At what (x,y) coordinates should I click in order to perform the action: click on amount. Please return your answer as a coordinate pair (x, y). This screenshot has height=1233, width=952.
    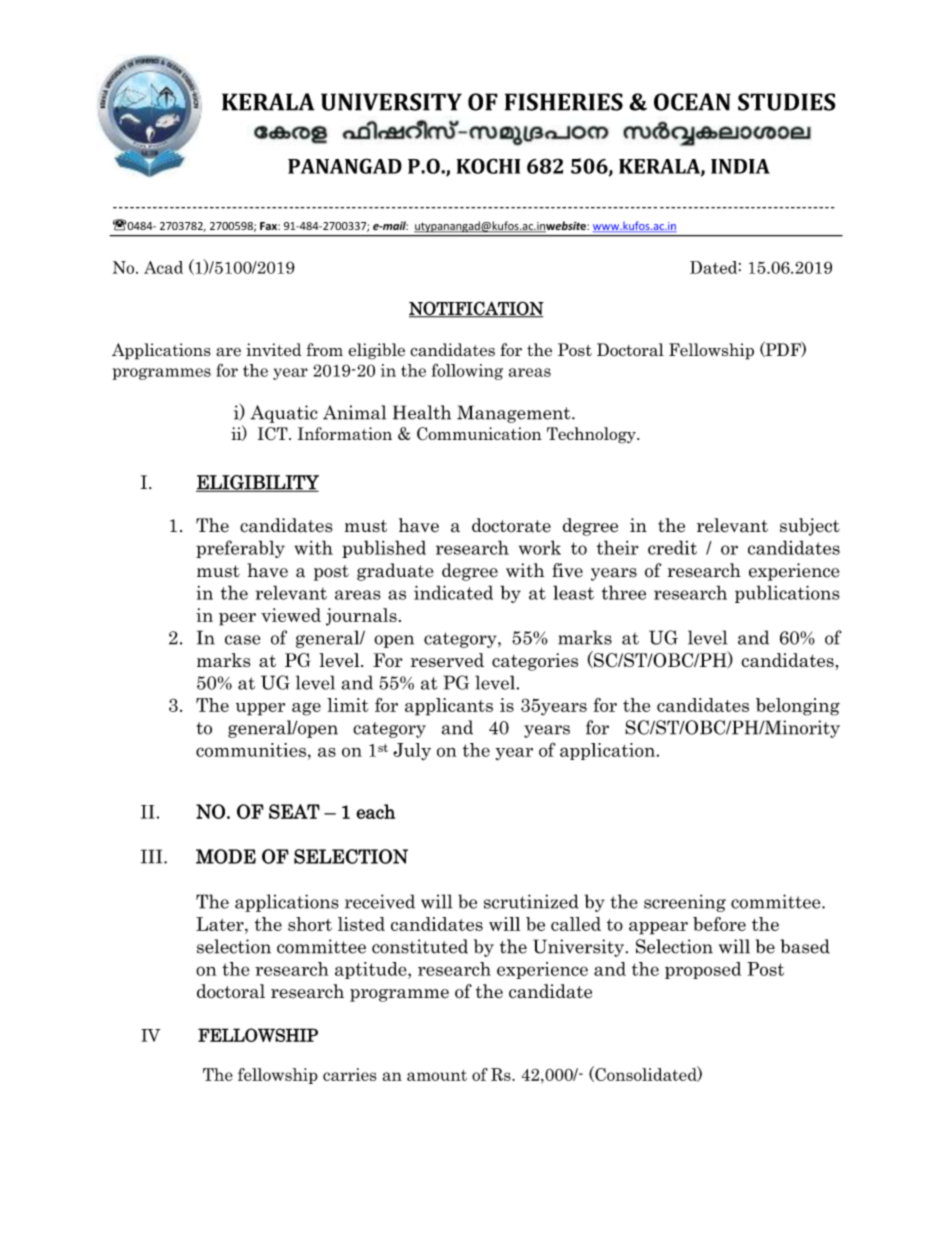
    Looking at the image, I should click on (437, 1075).
